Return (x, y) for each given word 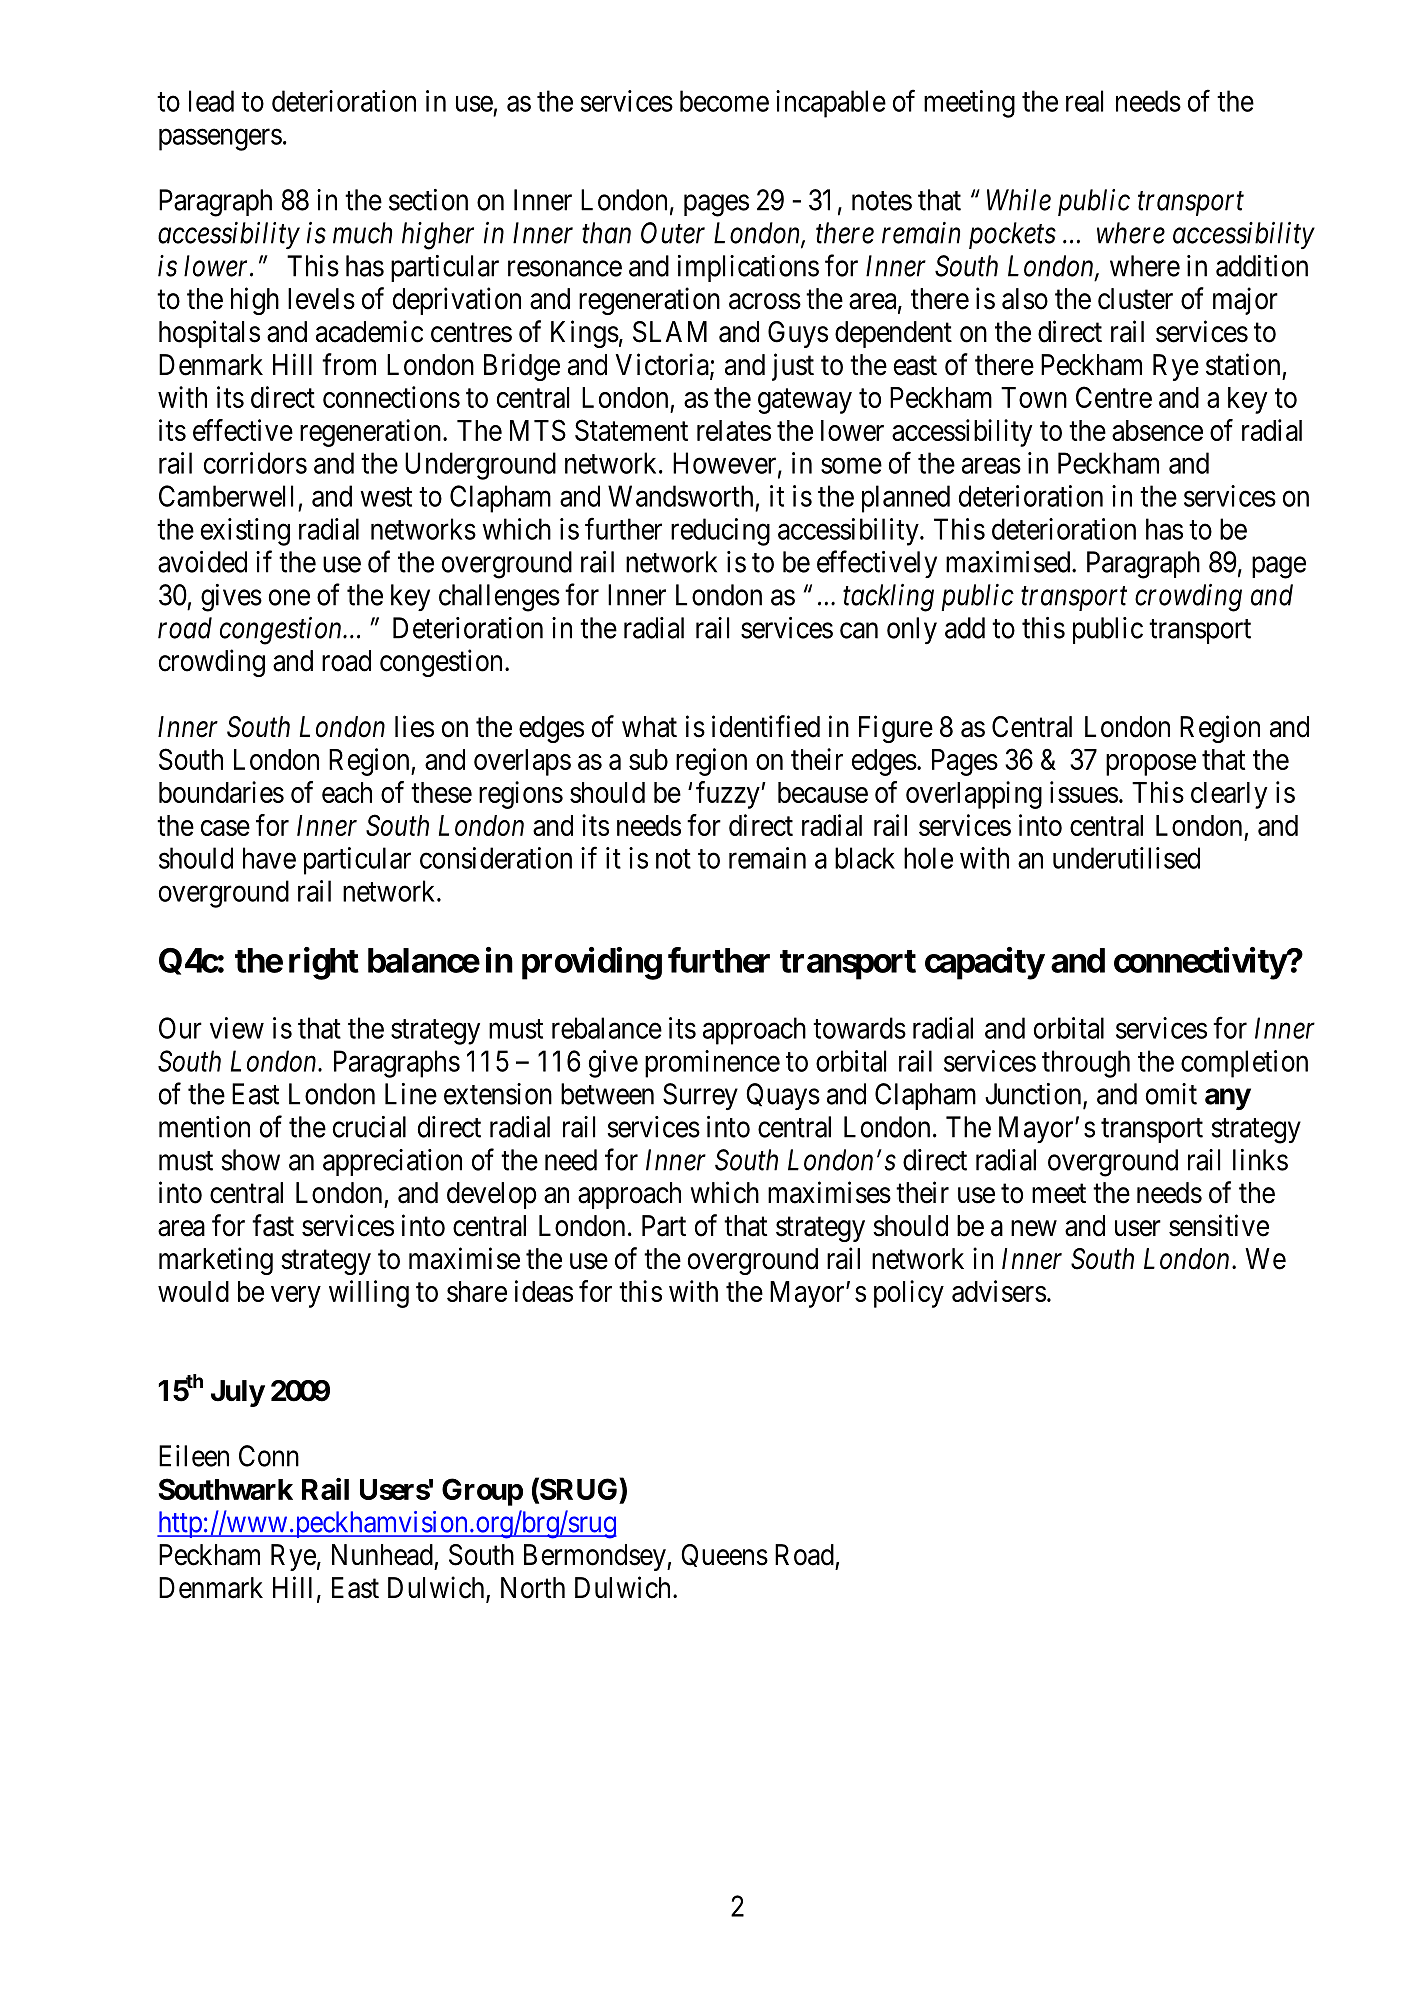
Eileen (194, 1456)
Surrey (700, 1096)
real (1084, 101)
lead (211, 101)
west (386, 497)
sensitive (1219, 1225)
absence (1157, 430)
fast (273, 1225)
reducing (720, 532)
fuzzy (728, 795)
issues (1084, 792)
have (269, 858)
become (724, 101)
